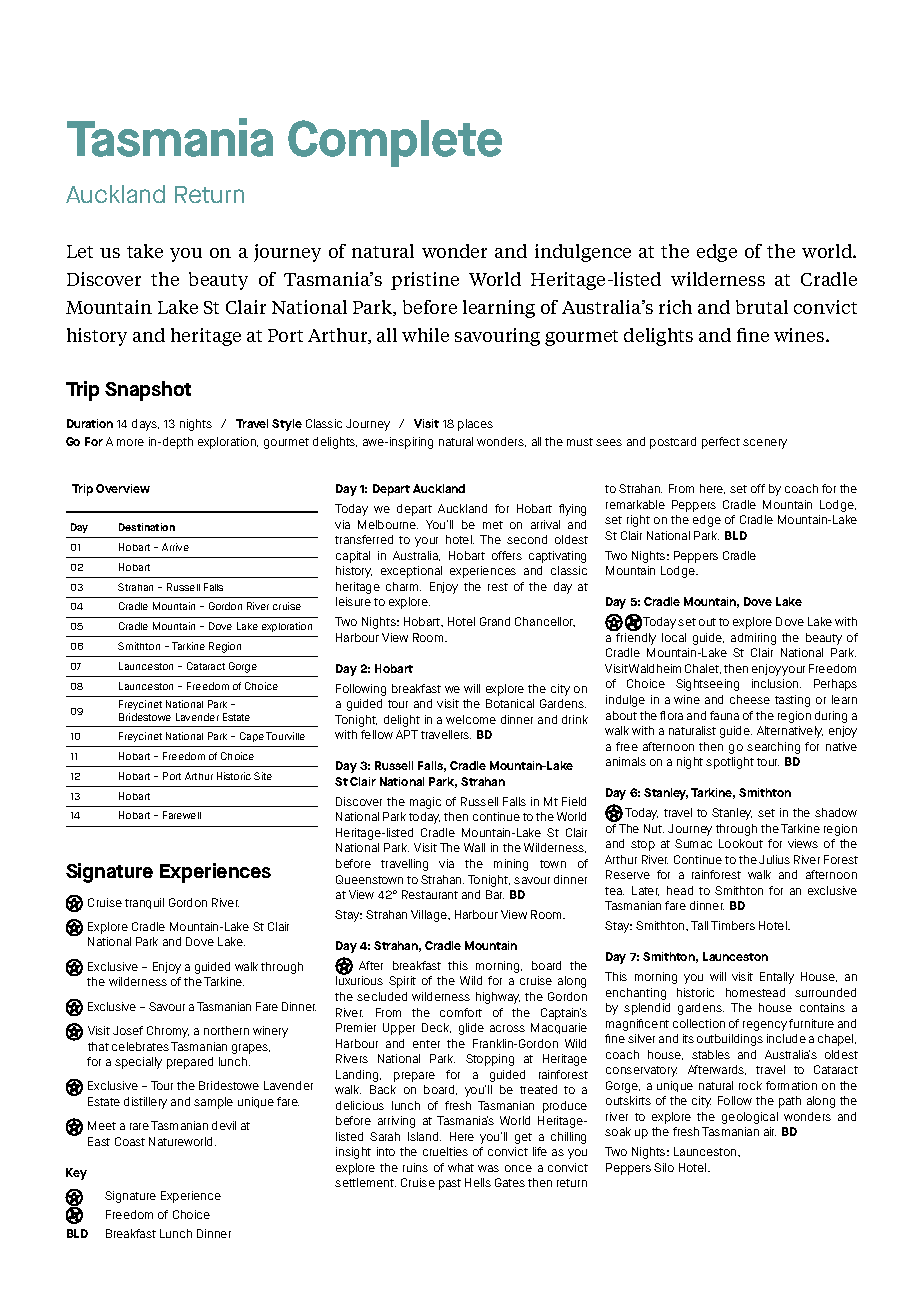  Describe the element at coordinates (145, 251) in the document. I see `take` at that location.
